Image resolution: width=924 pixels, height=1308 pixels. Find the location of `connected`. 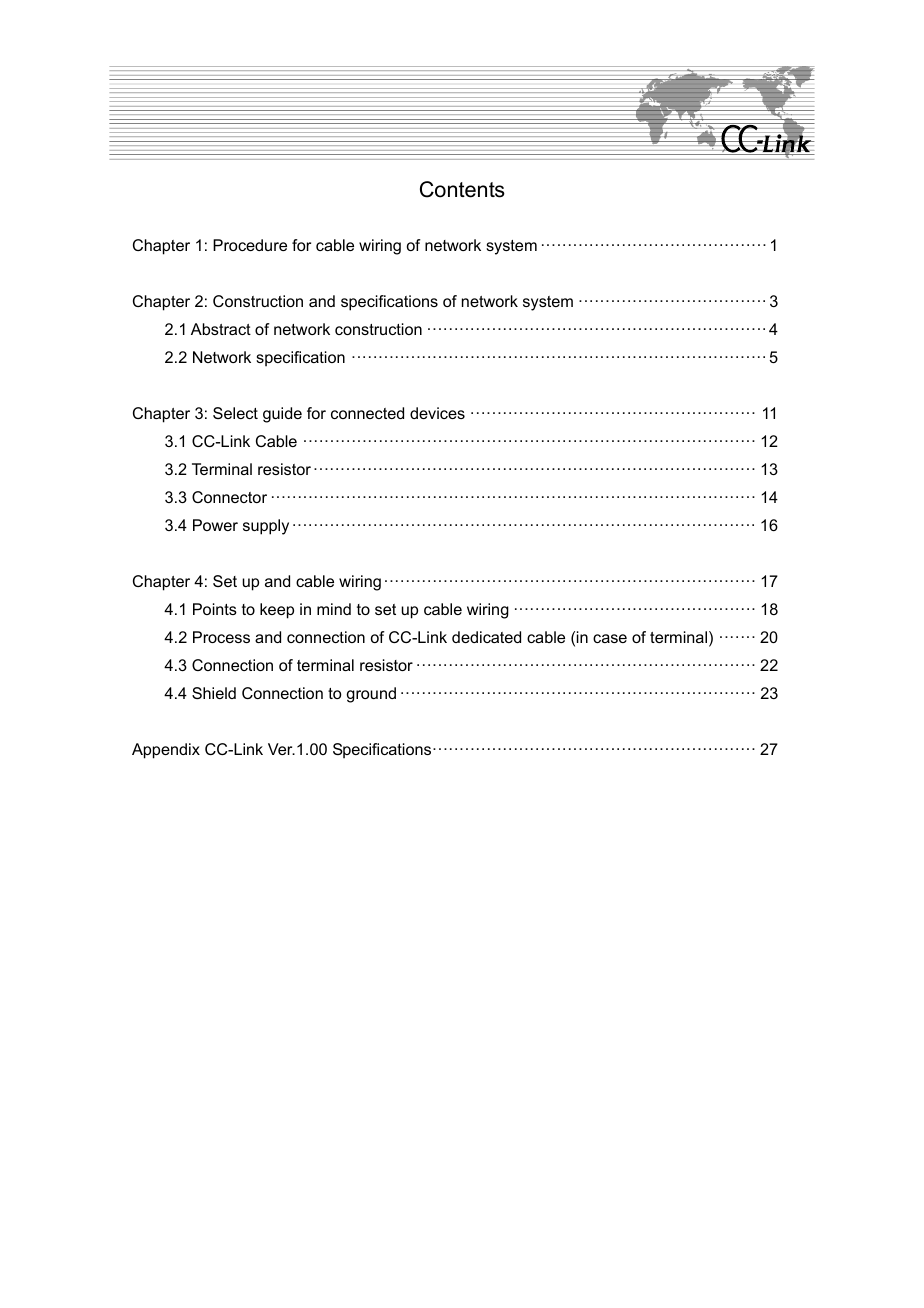

connected is located at coordinates (367, 413).
